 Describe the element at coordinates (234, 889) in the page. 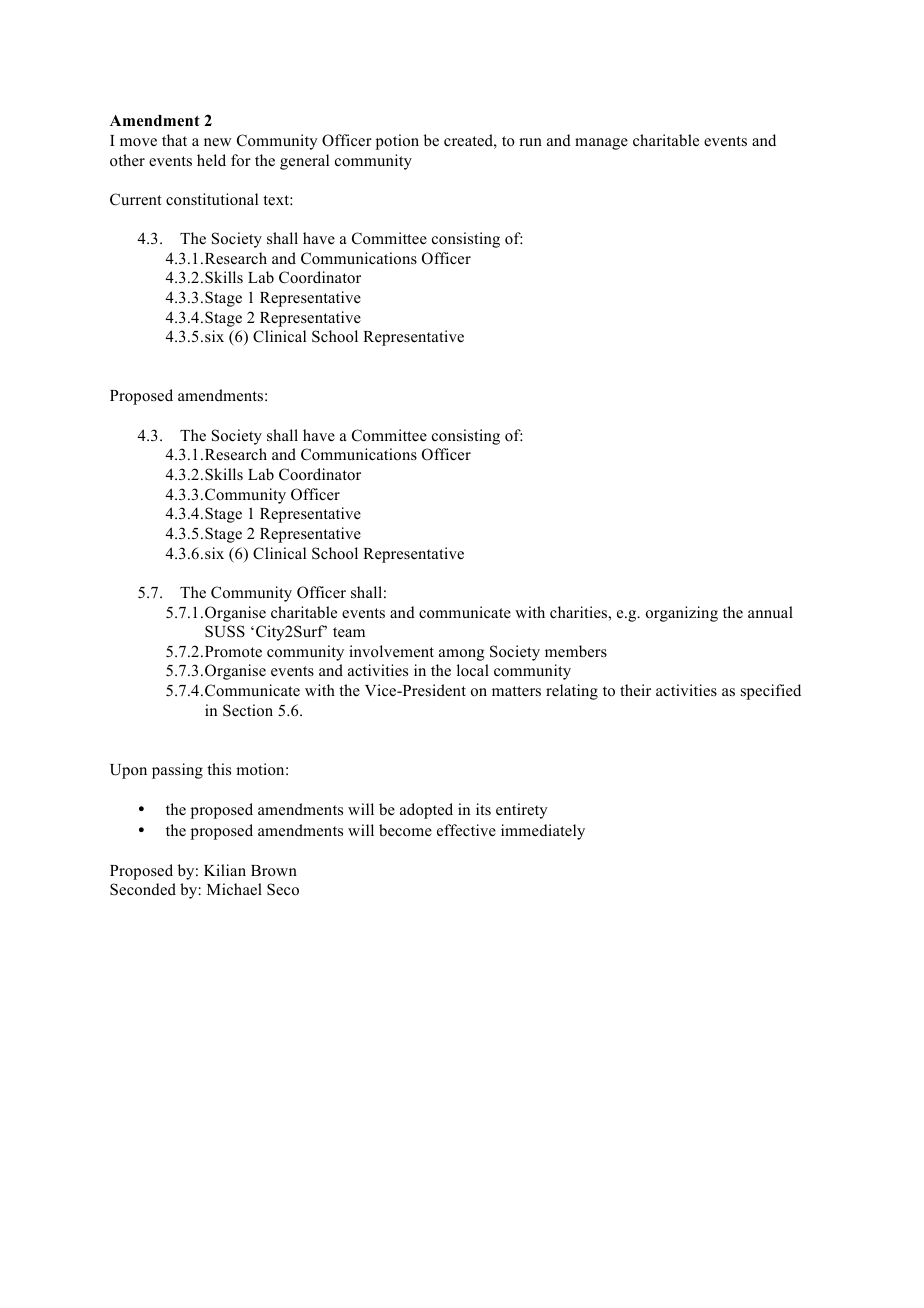

I see `Michael` at that location.
